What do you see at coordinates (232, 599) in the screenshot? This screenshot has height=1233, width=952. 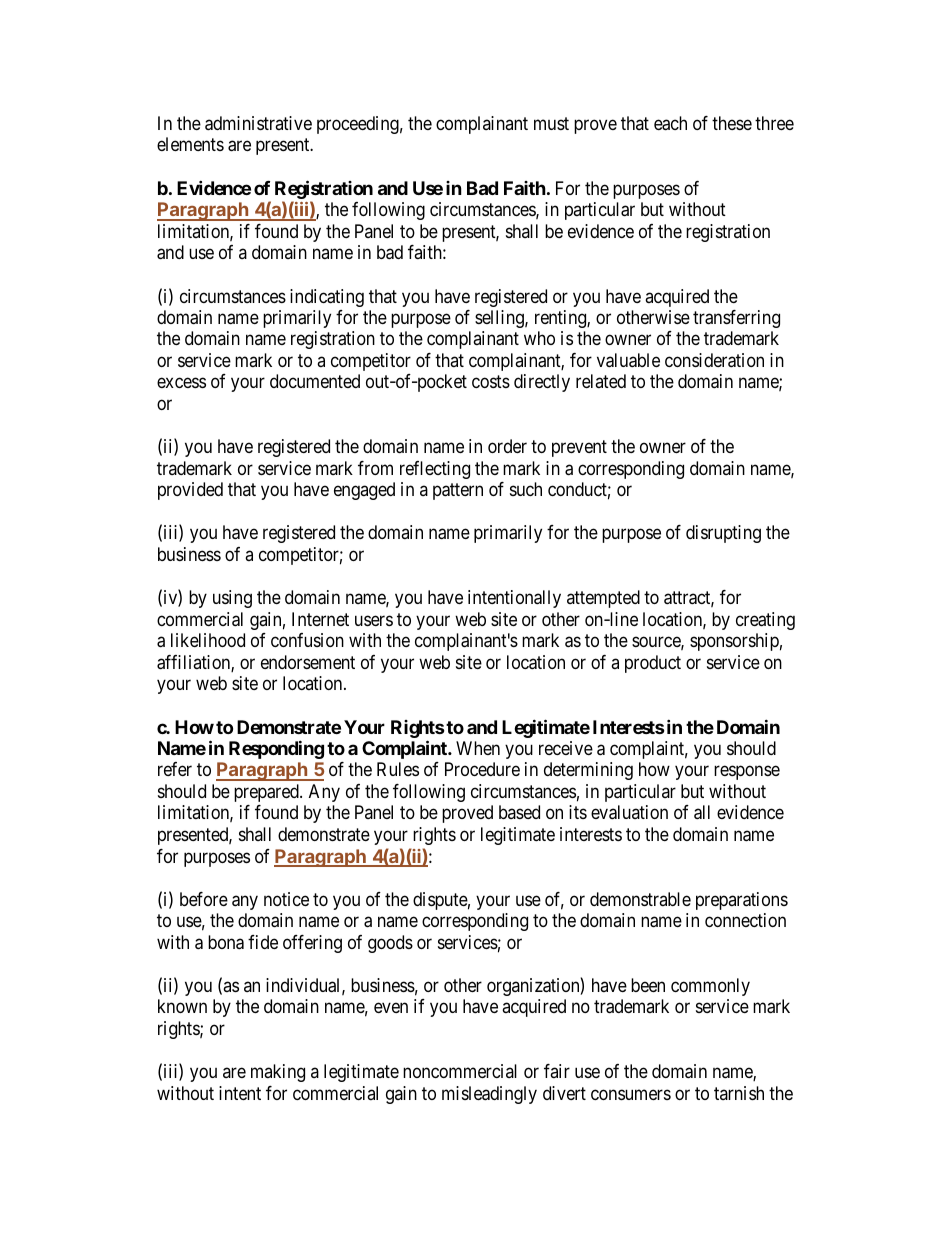 I see `using` at bounding box center [232, 599].
